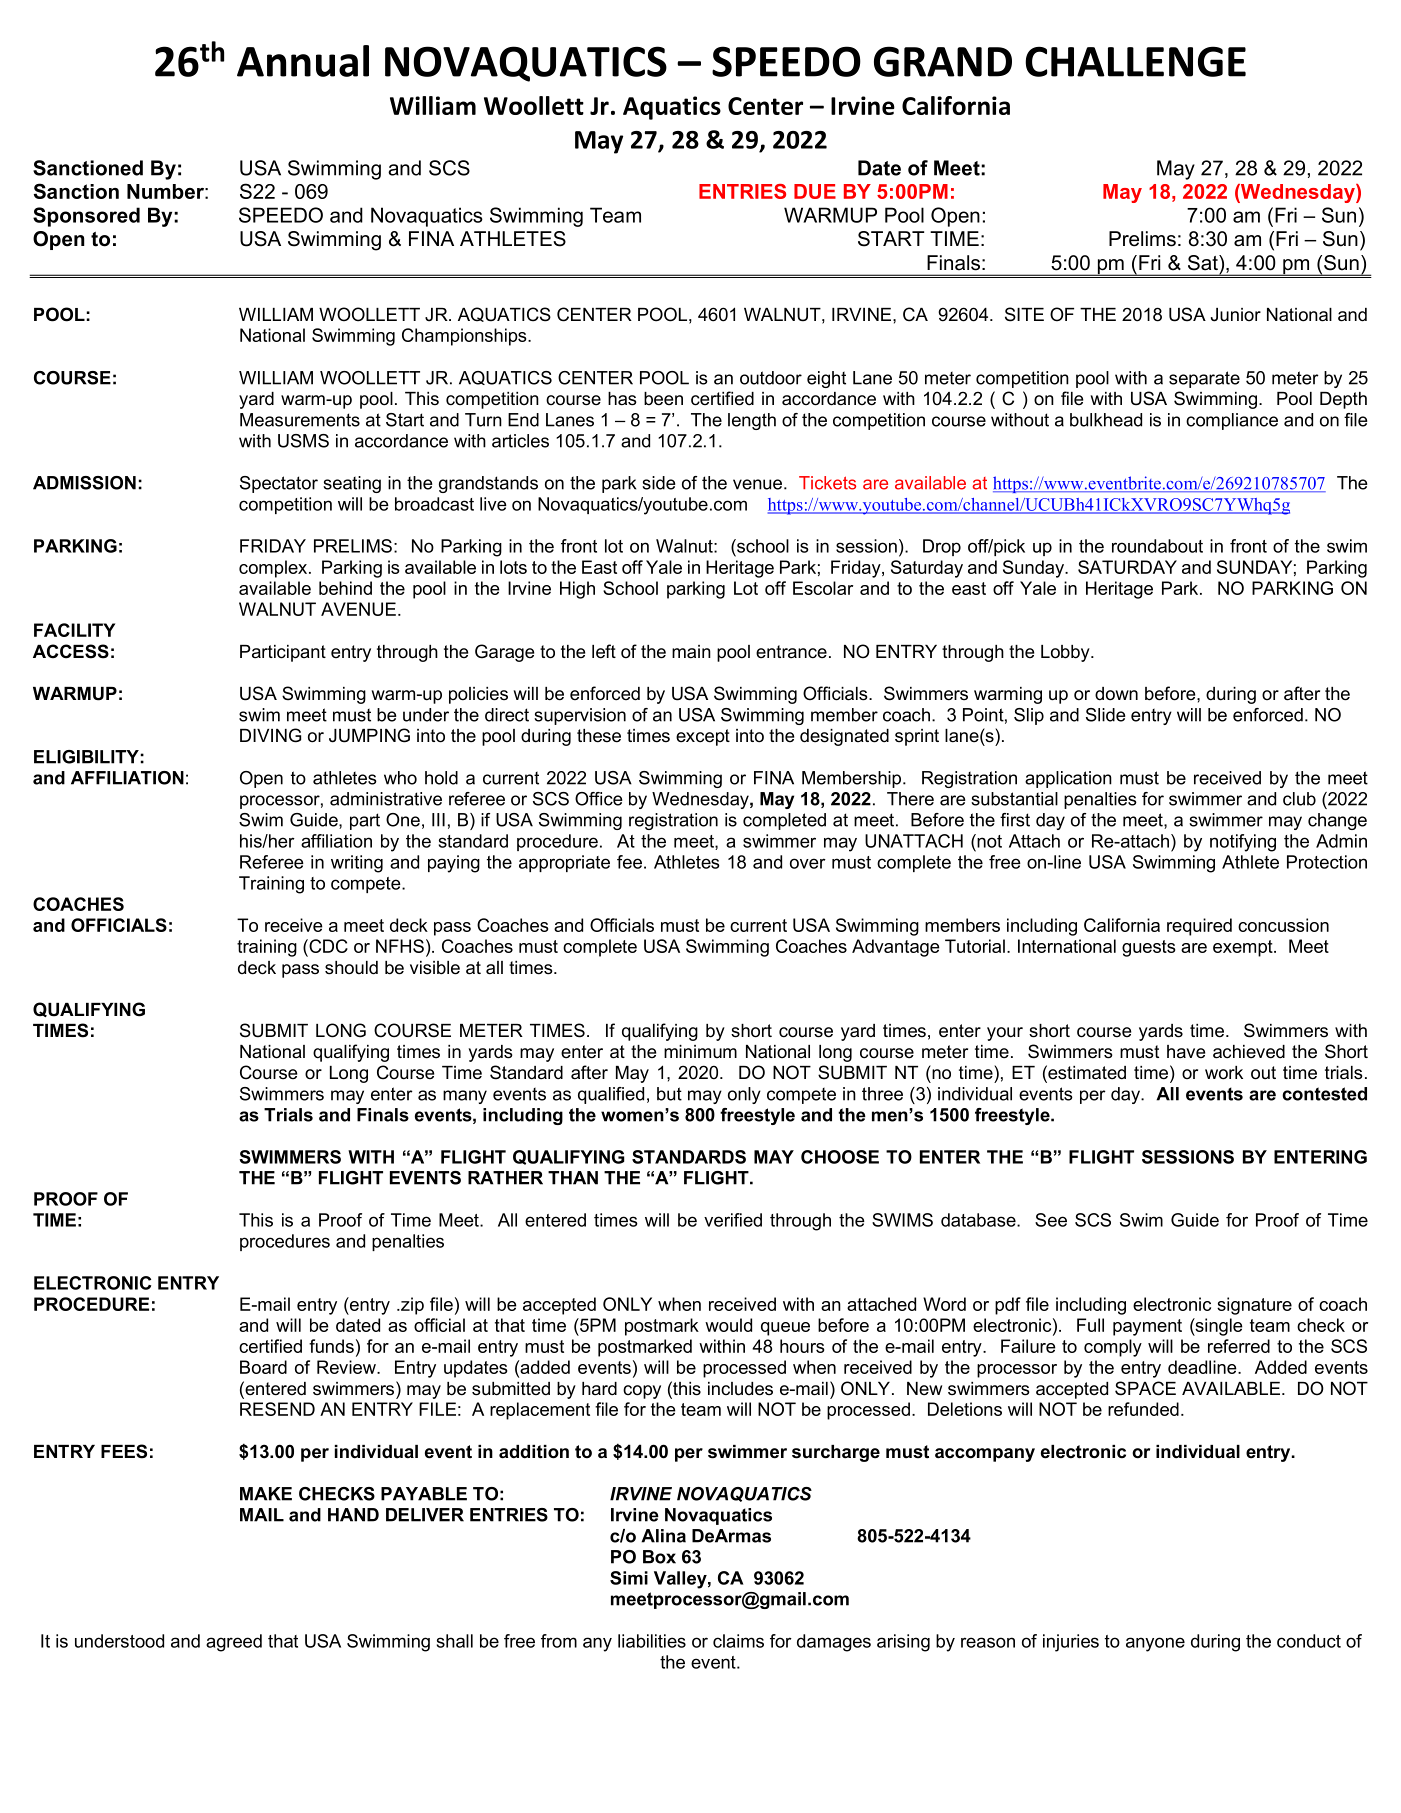  I want to click on Annual, so click(303, 61).
